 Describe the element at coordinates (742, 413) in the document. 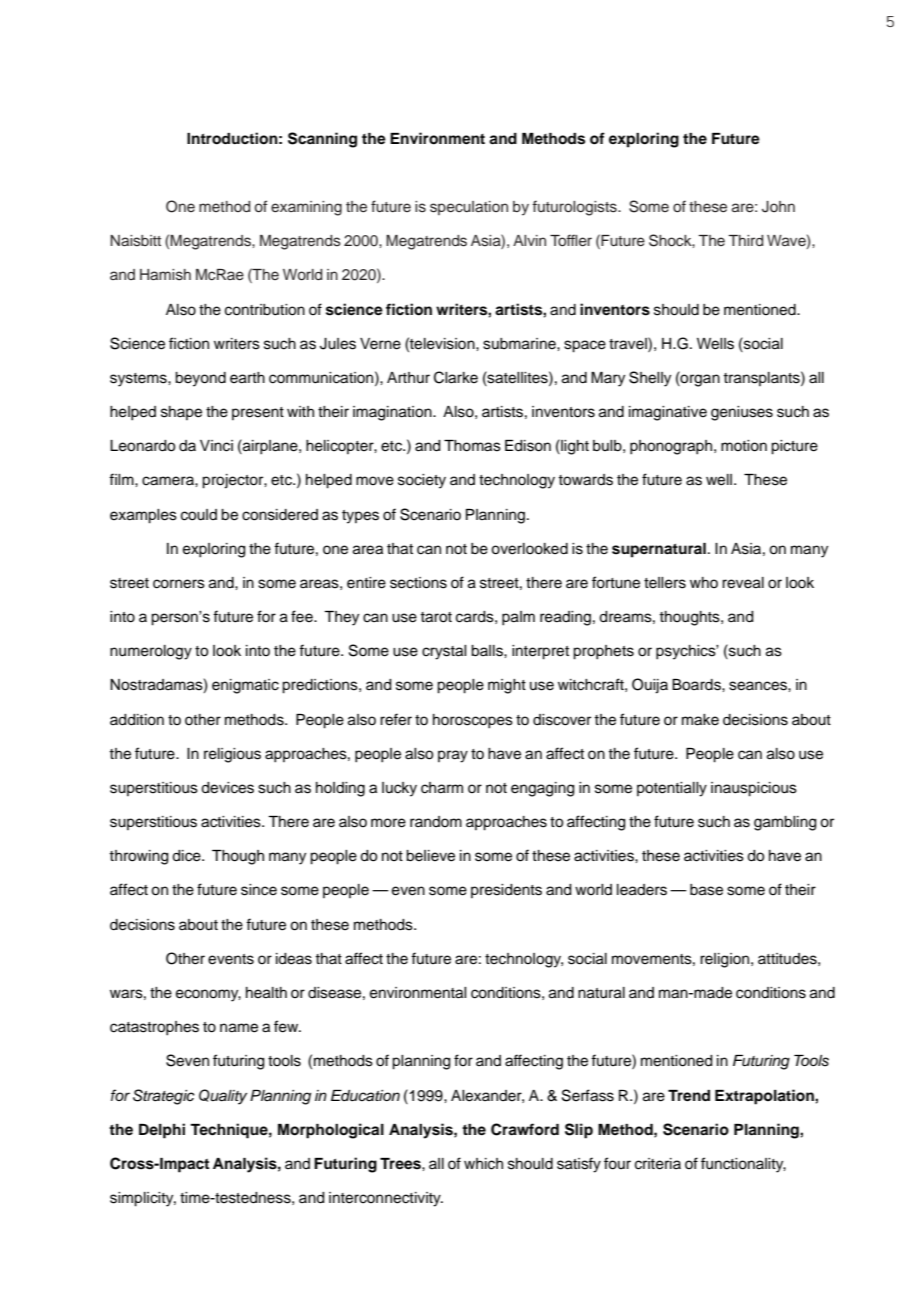

I see `geniuses` at that location.
